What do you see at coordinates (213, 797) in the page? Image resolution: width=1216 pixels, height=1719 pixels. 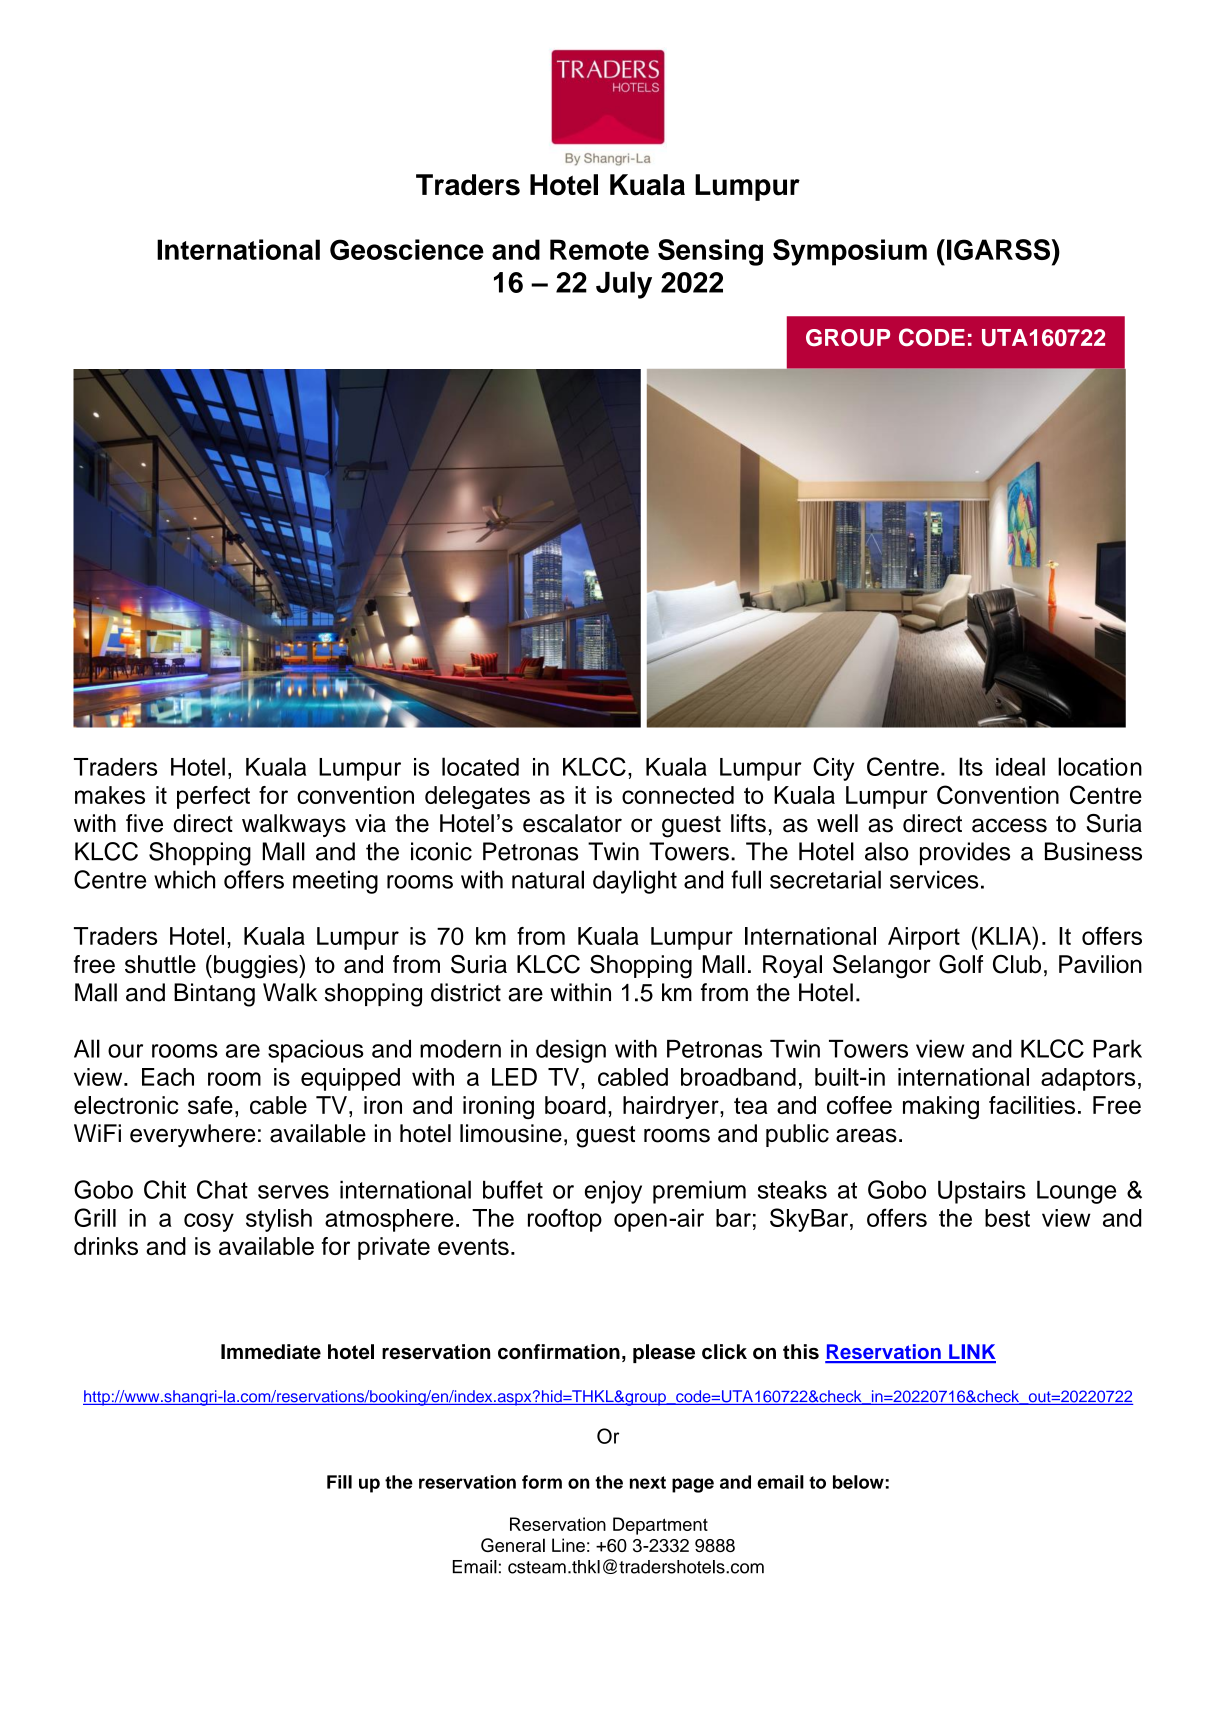 I see `perfect` at bounding box center [213, 797].
